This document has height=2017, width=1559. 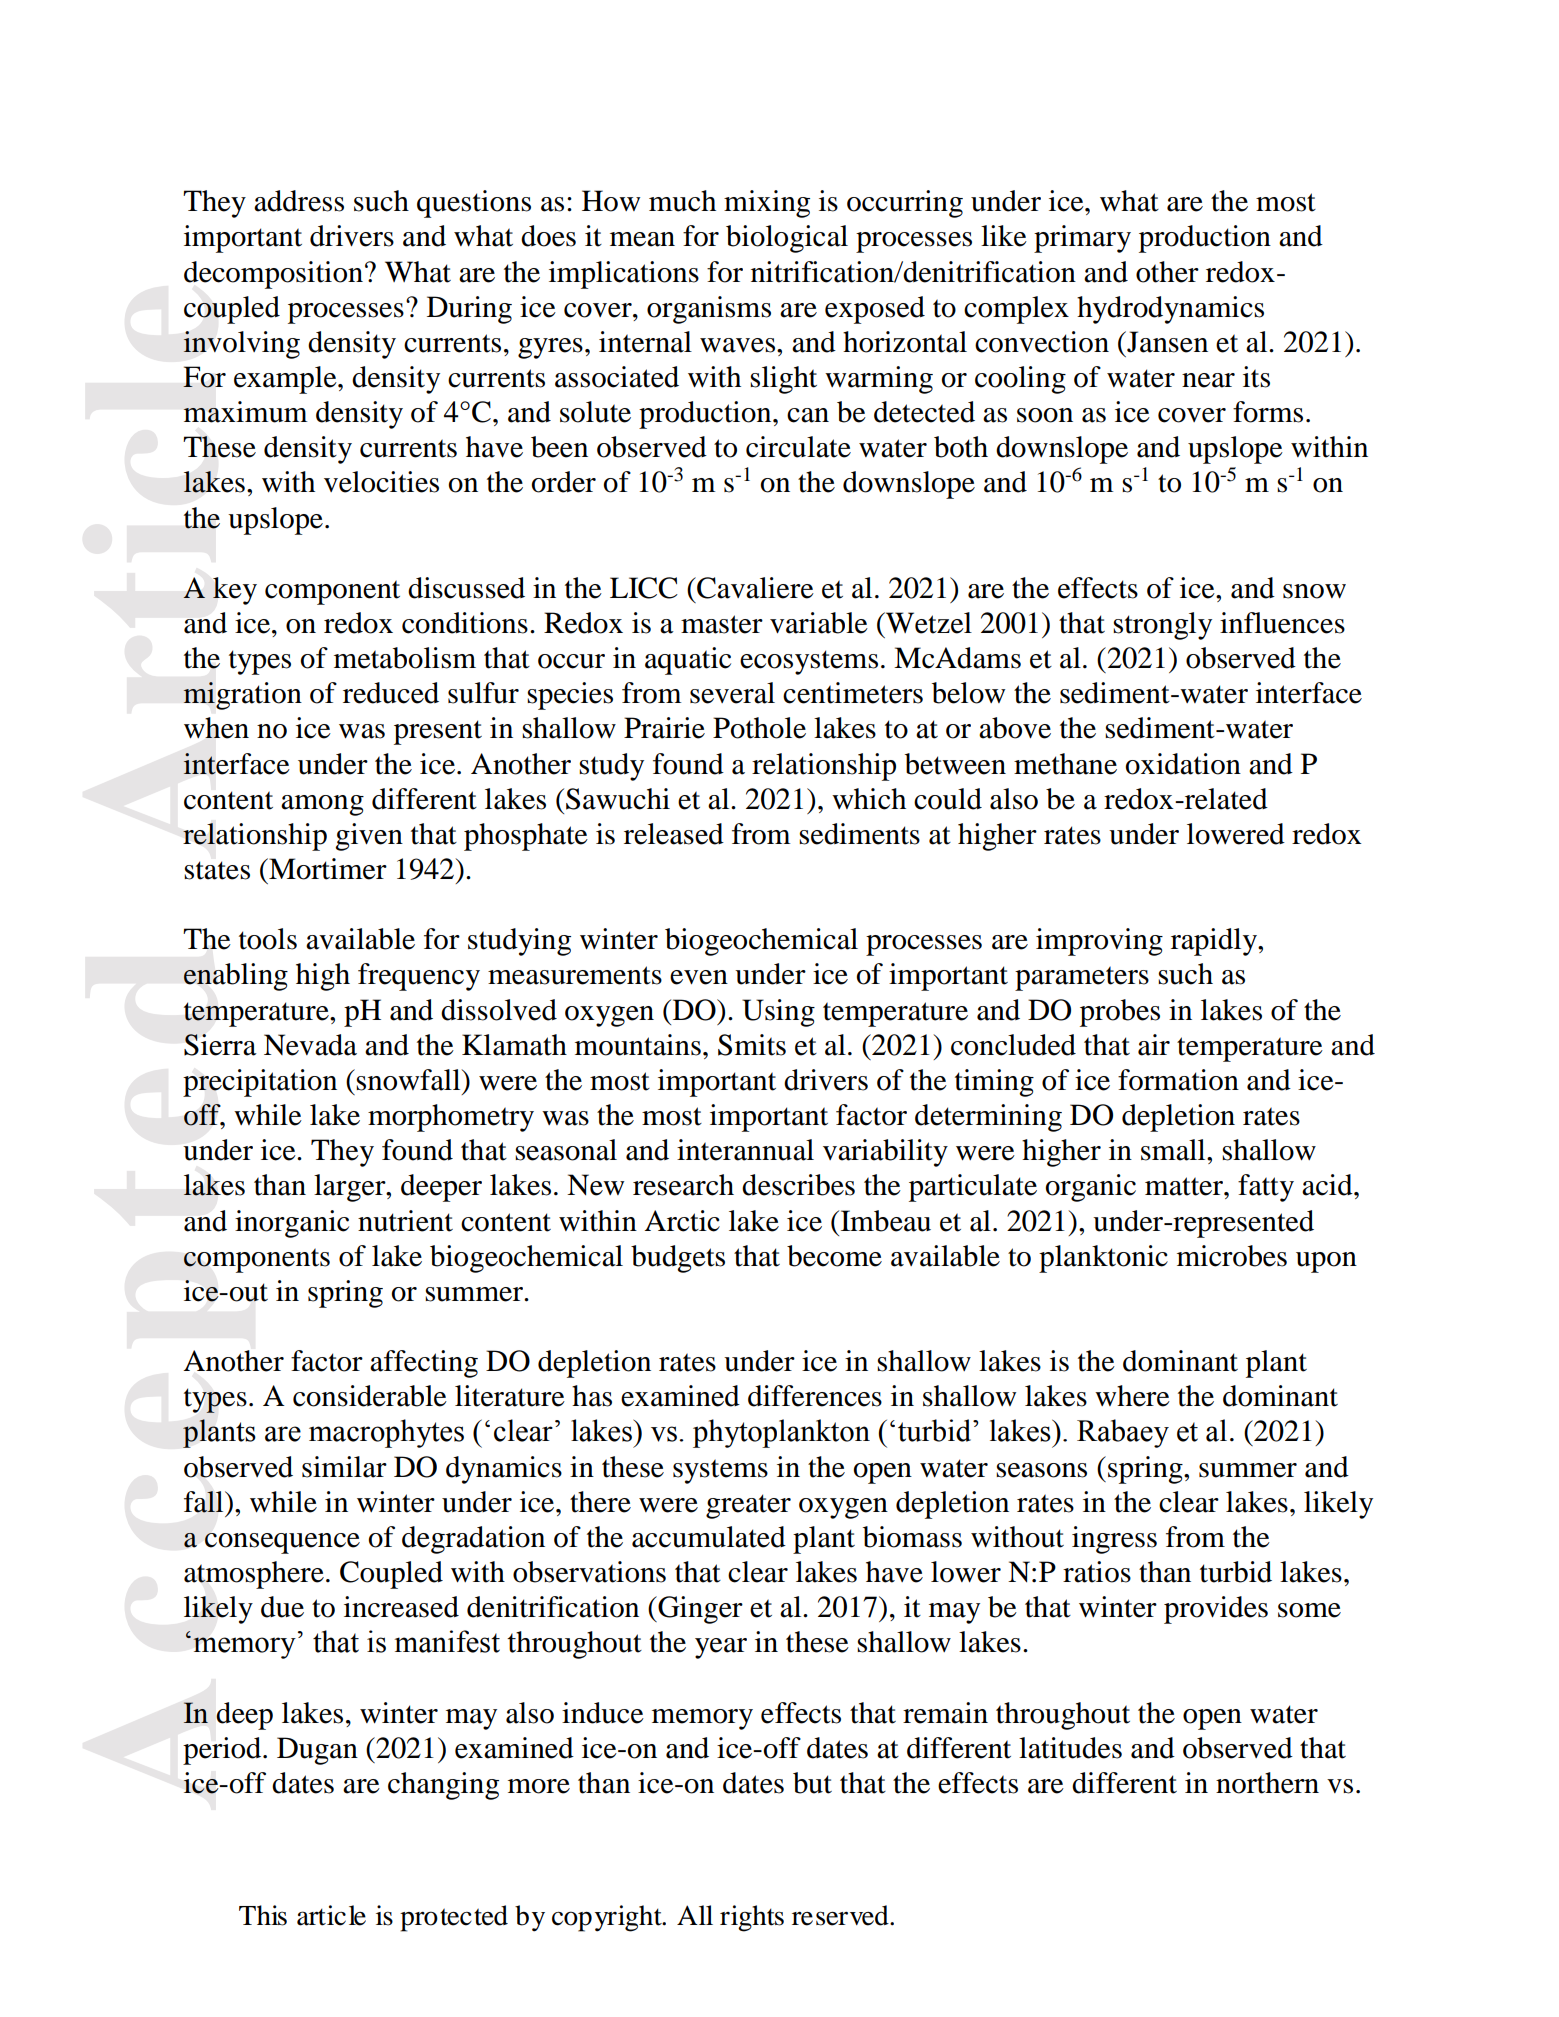 What do you see at coordinates (310, 1045) in the document?
I see `Nevada` at bounding box center [310, 1045].
